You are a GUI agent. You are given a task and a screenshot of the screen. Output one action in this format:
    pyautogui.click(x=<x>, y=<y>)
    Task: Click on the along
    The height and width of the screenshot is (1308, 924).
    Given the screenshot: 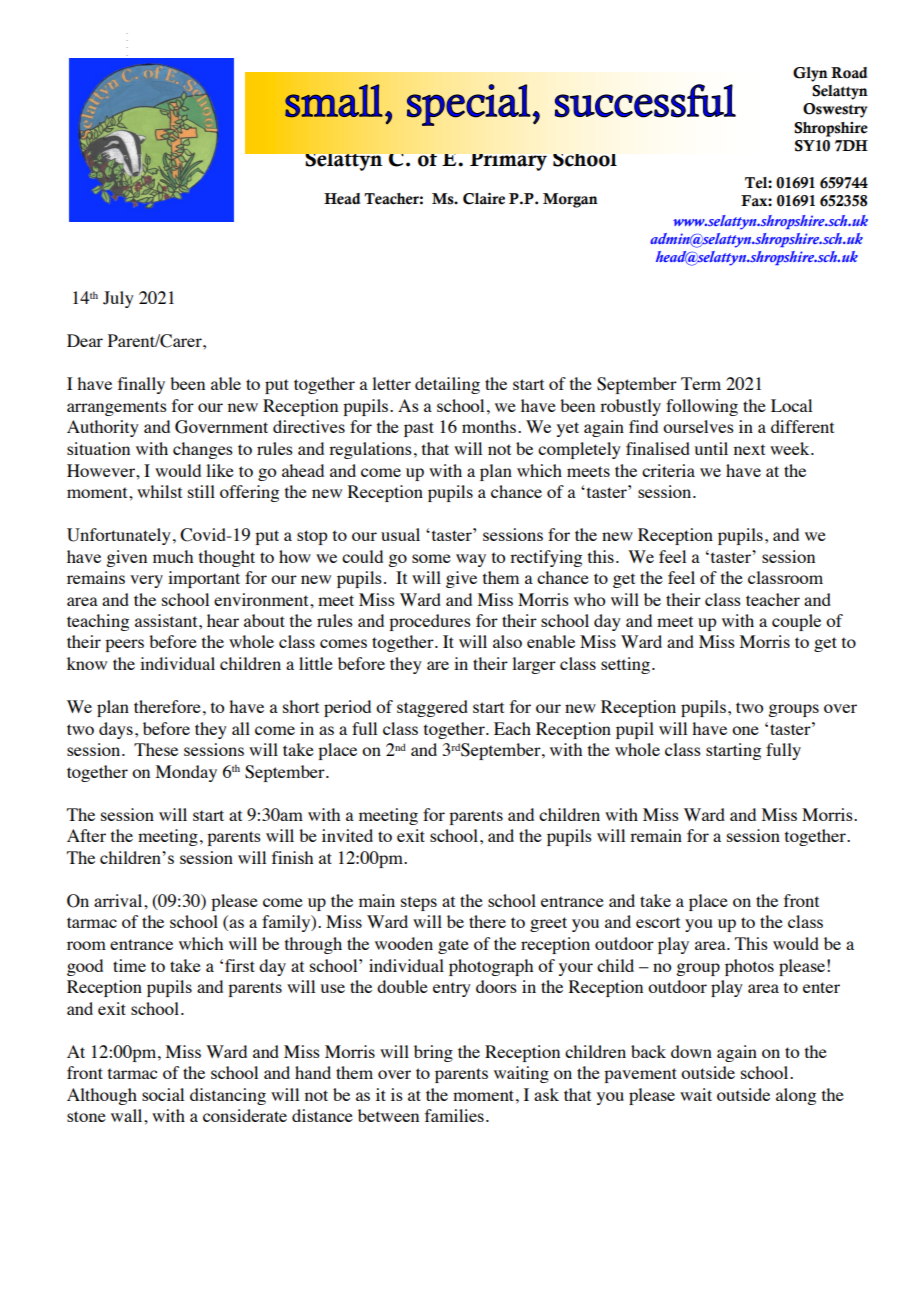 What is the action you would take?
    pyautogui.click(x=796, y=1096)
